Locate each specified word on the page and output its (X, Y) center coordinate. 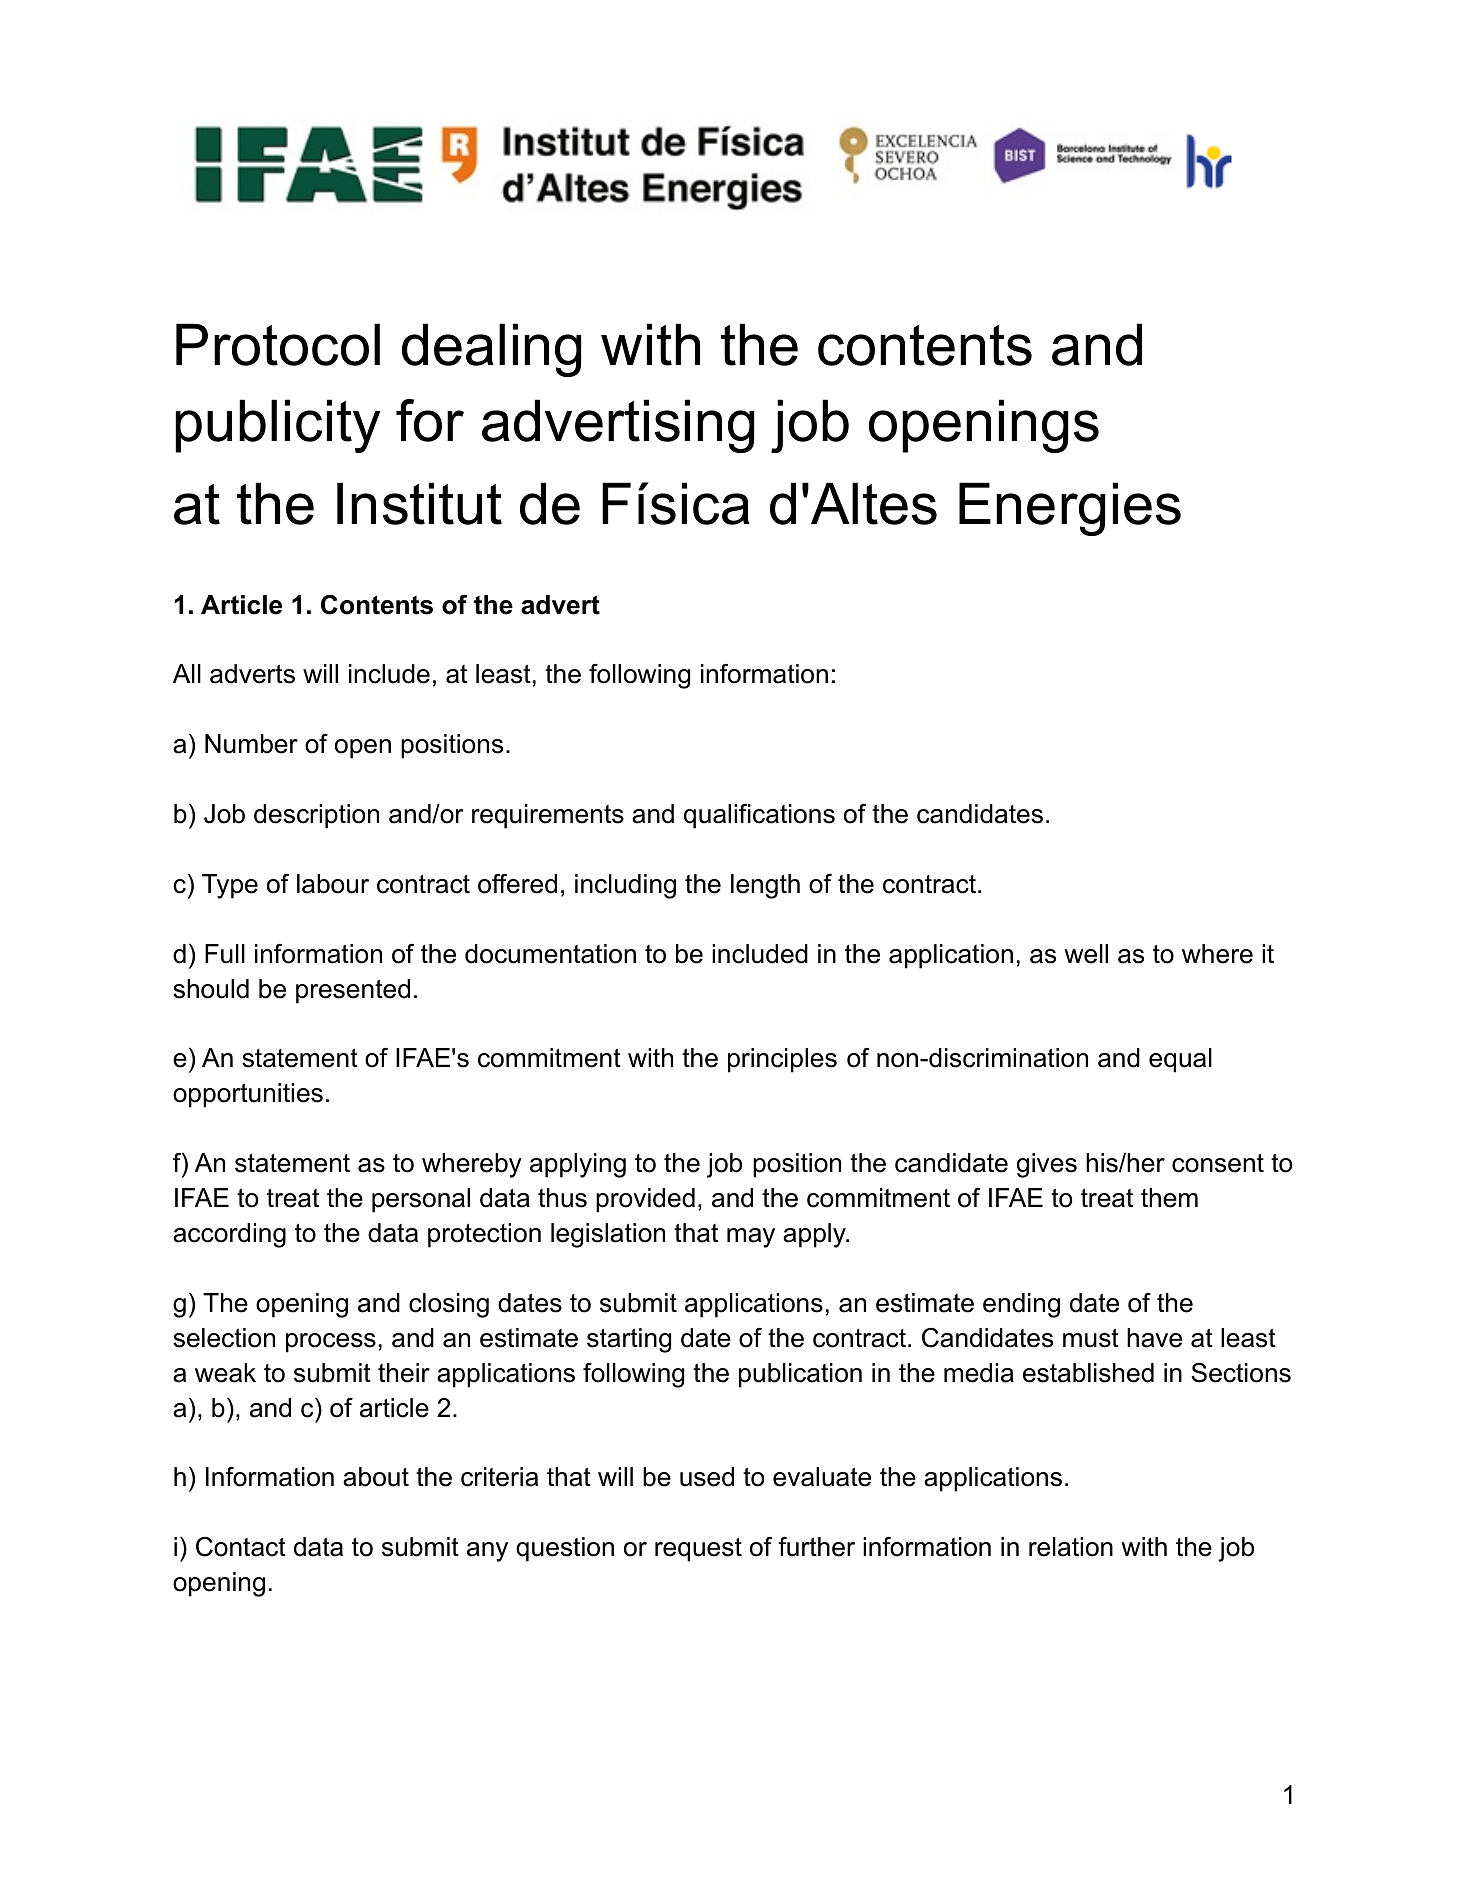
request (698, 1550)
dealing (491, 350)
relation (1071, 1547)
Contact (241, 1547)
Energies (1070, 509)
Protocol (278, 344)
